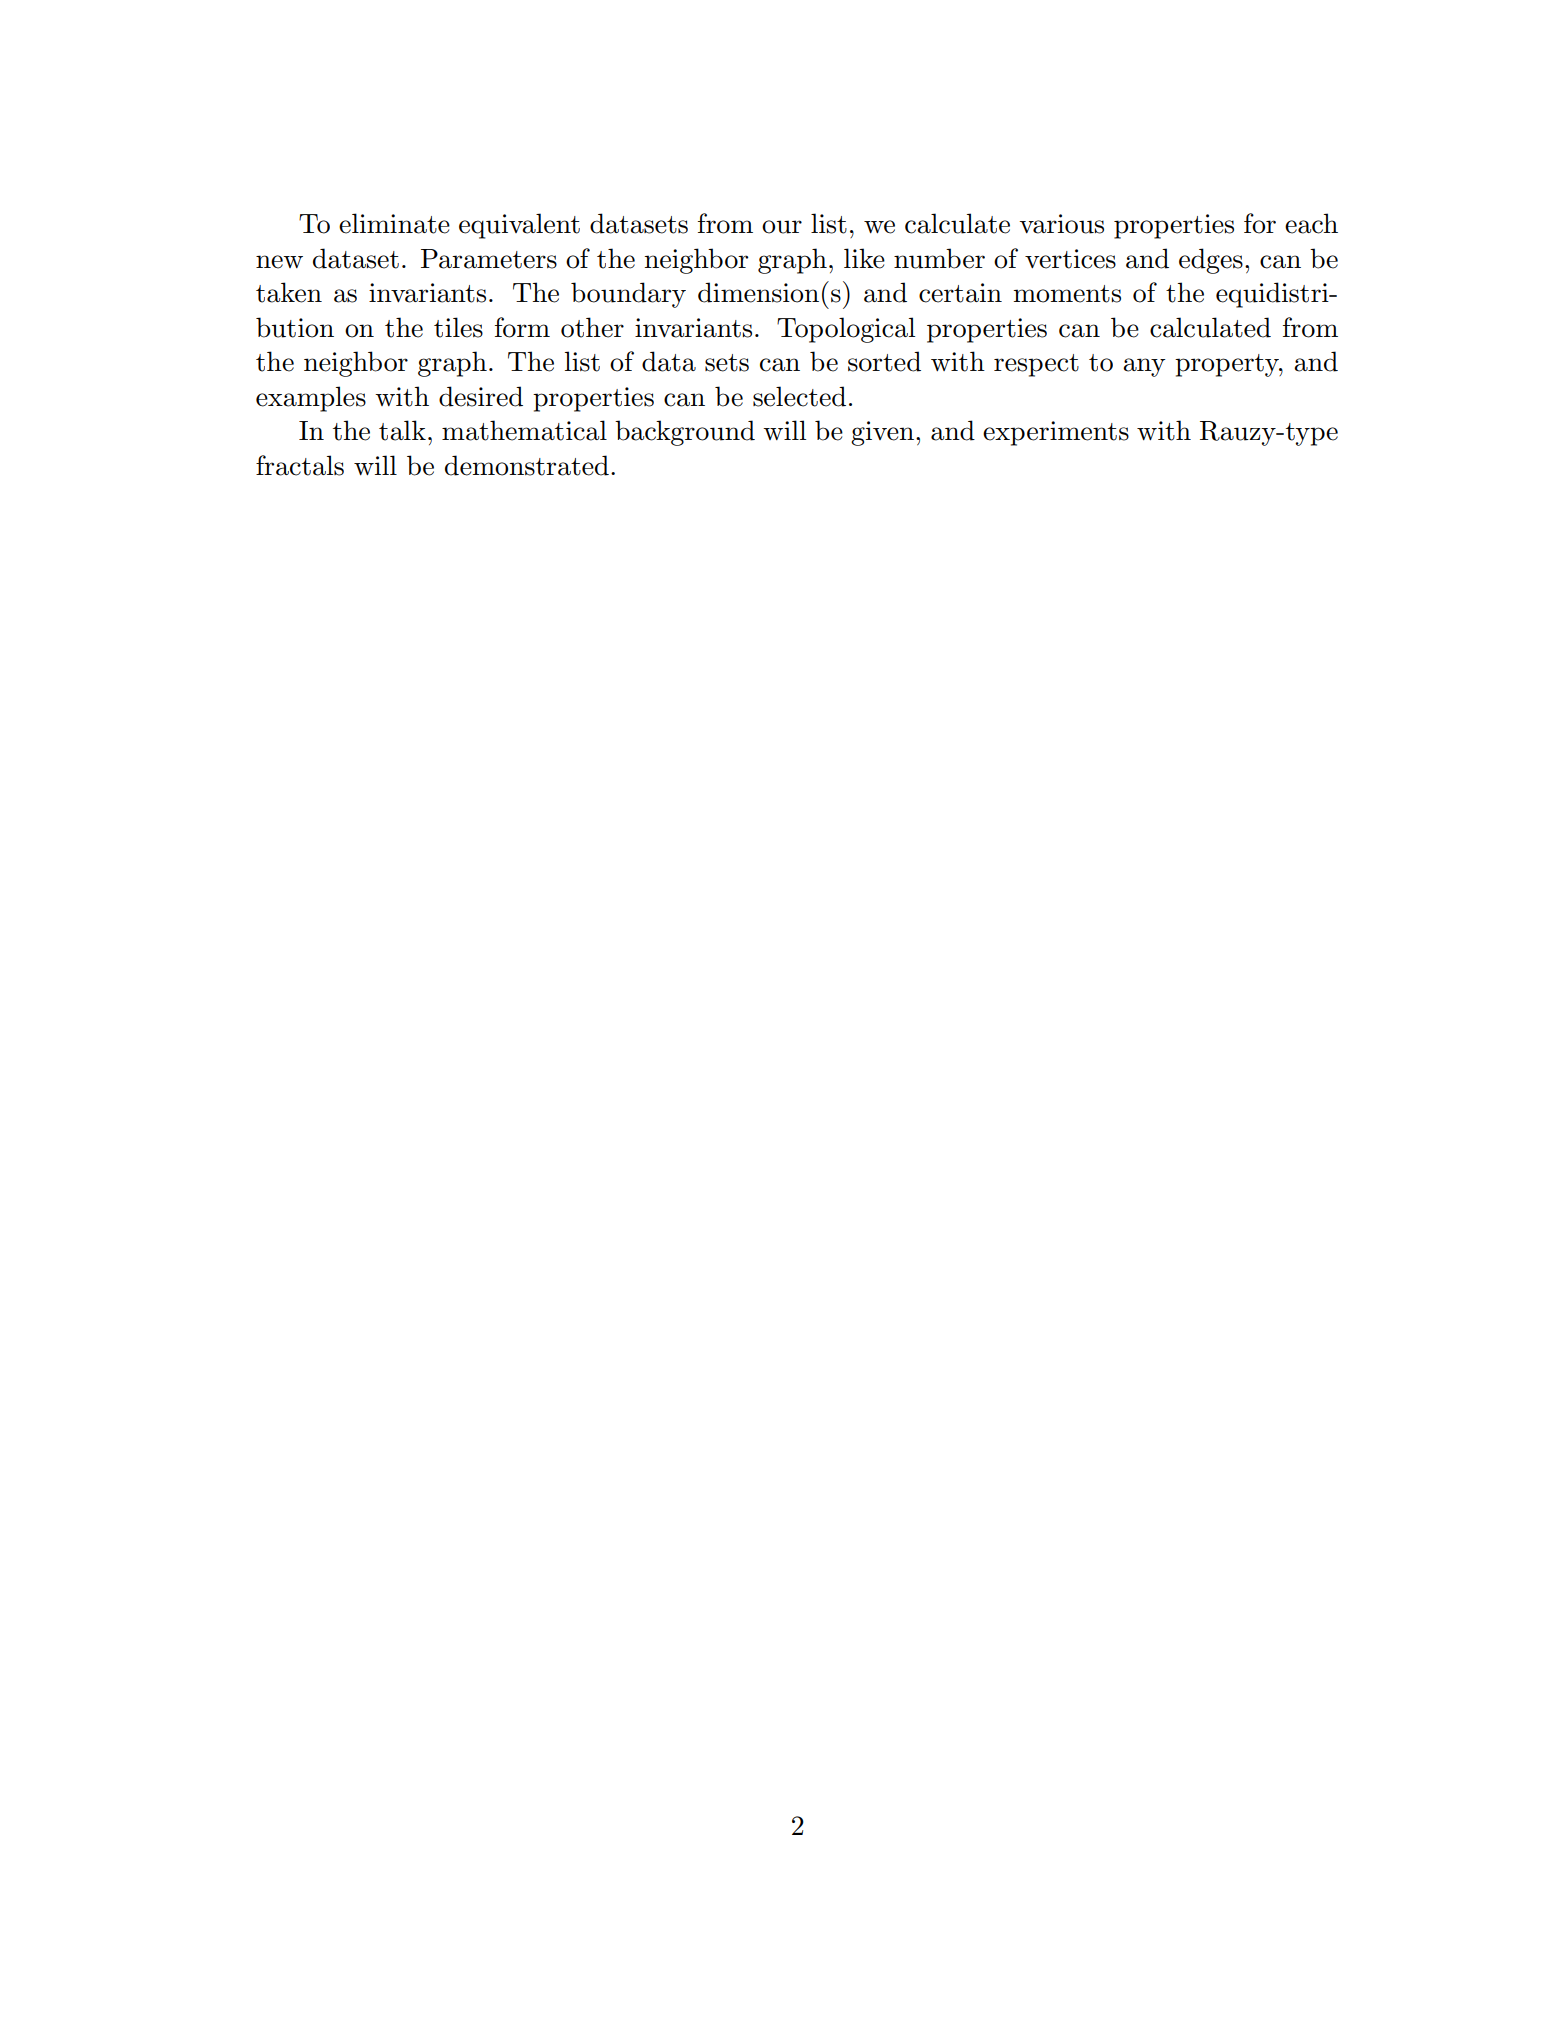 This page has height=2019, width=1560. Describe the element at coordinates (882, 433) in the page. I see `given` at that location.
